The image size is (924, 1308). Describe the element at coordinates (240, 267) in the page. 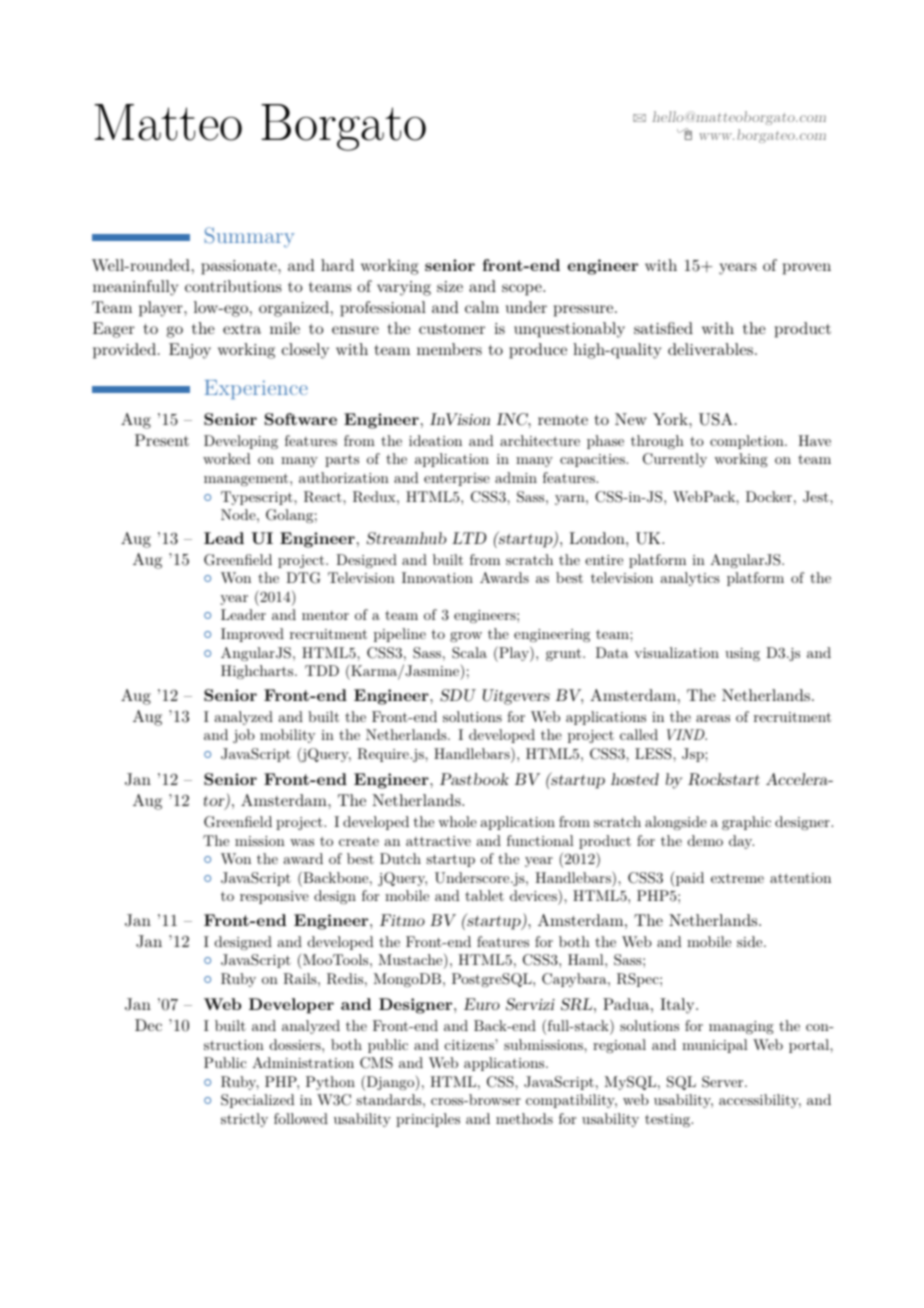

I see `passionate` at that location.
